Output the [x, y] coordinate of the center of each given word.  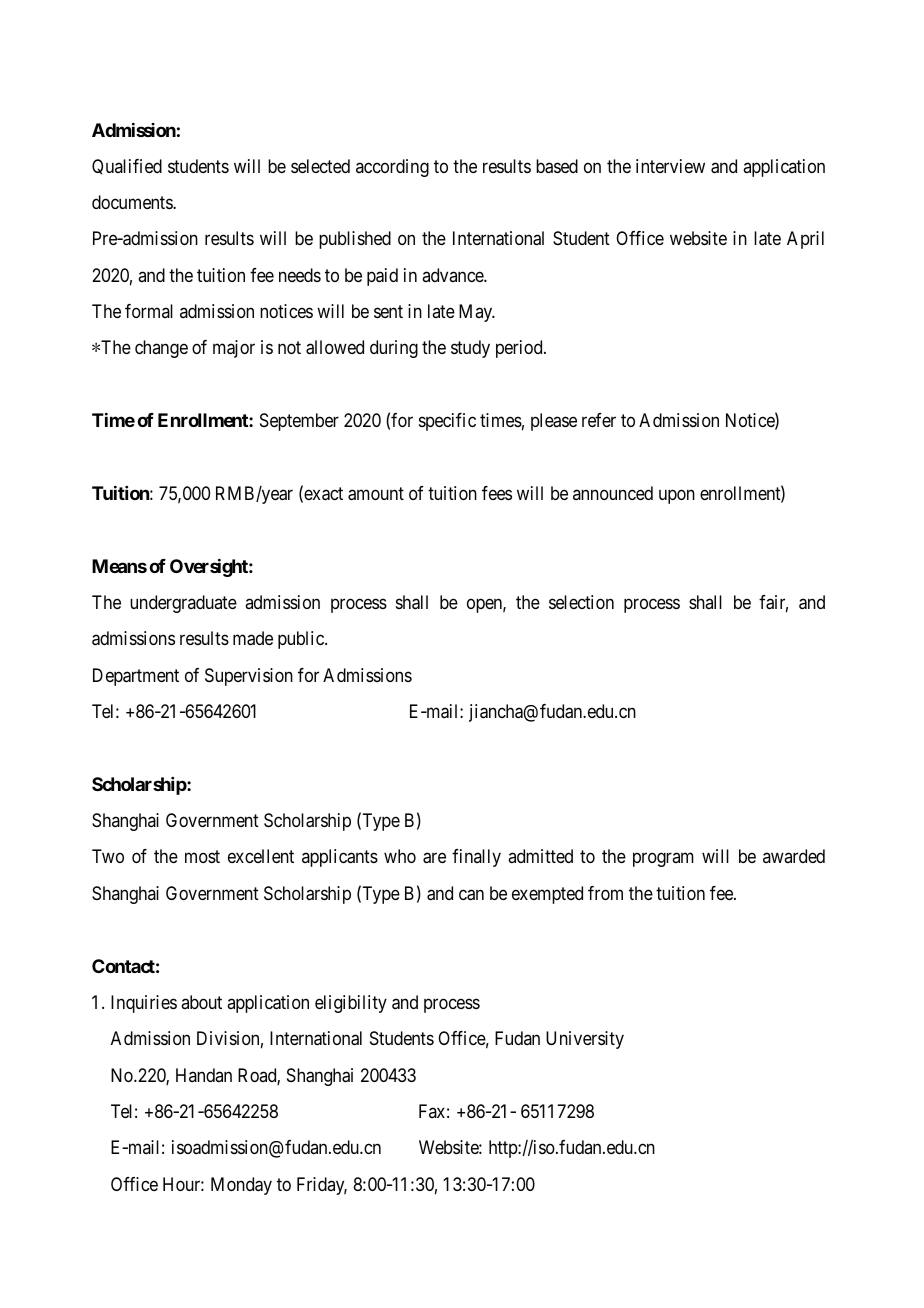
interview [670, 166]
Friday [322, 1186]
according [392, 168]
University [585, 1040]
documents [133, 202]
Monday [241, 1186]
